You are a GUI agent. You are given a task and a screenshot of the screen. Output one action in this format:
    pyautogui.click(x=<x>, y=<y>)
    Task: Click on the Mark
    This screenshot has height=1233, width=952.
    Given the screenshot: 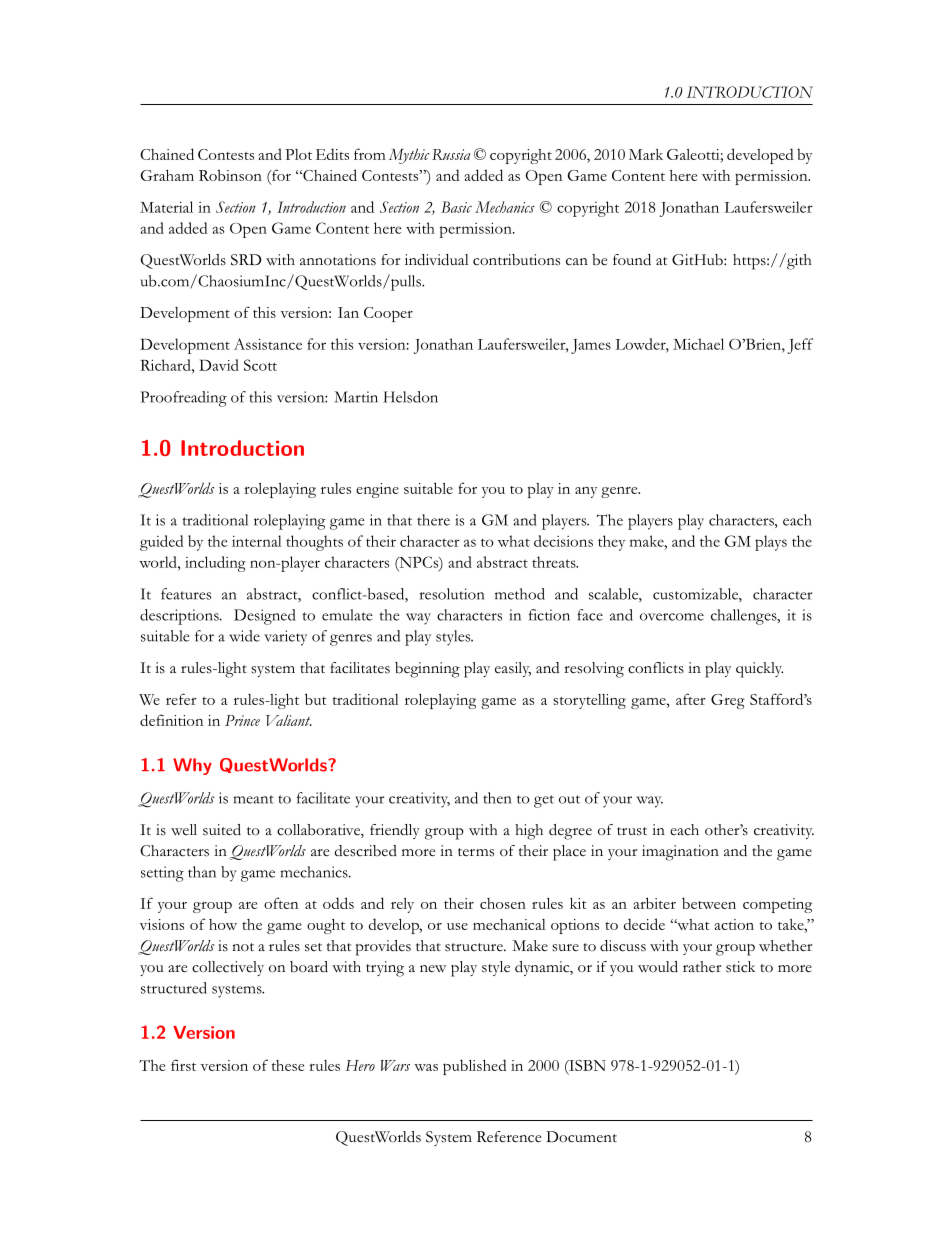 What is the action you would take?
    pyautogui.click(x=646, y=154)
